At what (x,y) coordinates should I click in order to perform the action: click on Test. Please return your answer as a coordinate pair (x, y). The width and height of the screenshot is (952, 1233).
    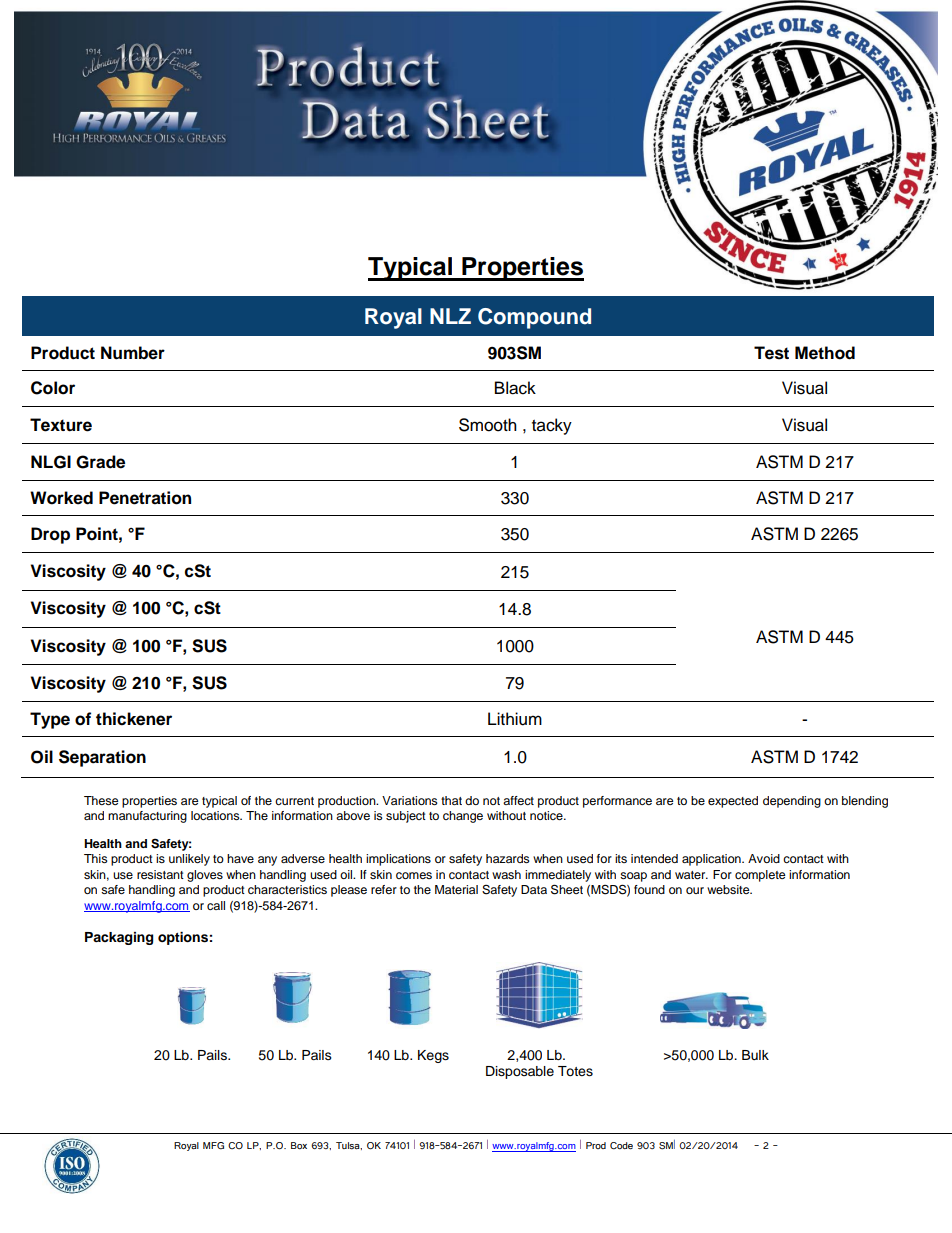
    Looking at the image, I should click on (771, 353).
